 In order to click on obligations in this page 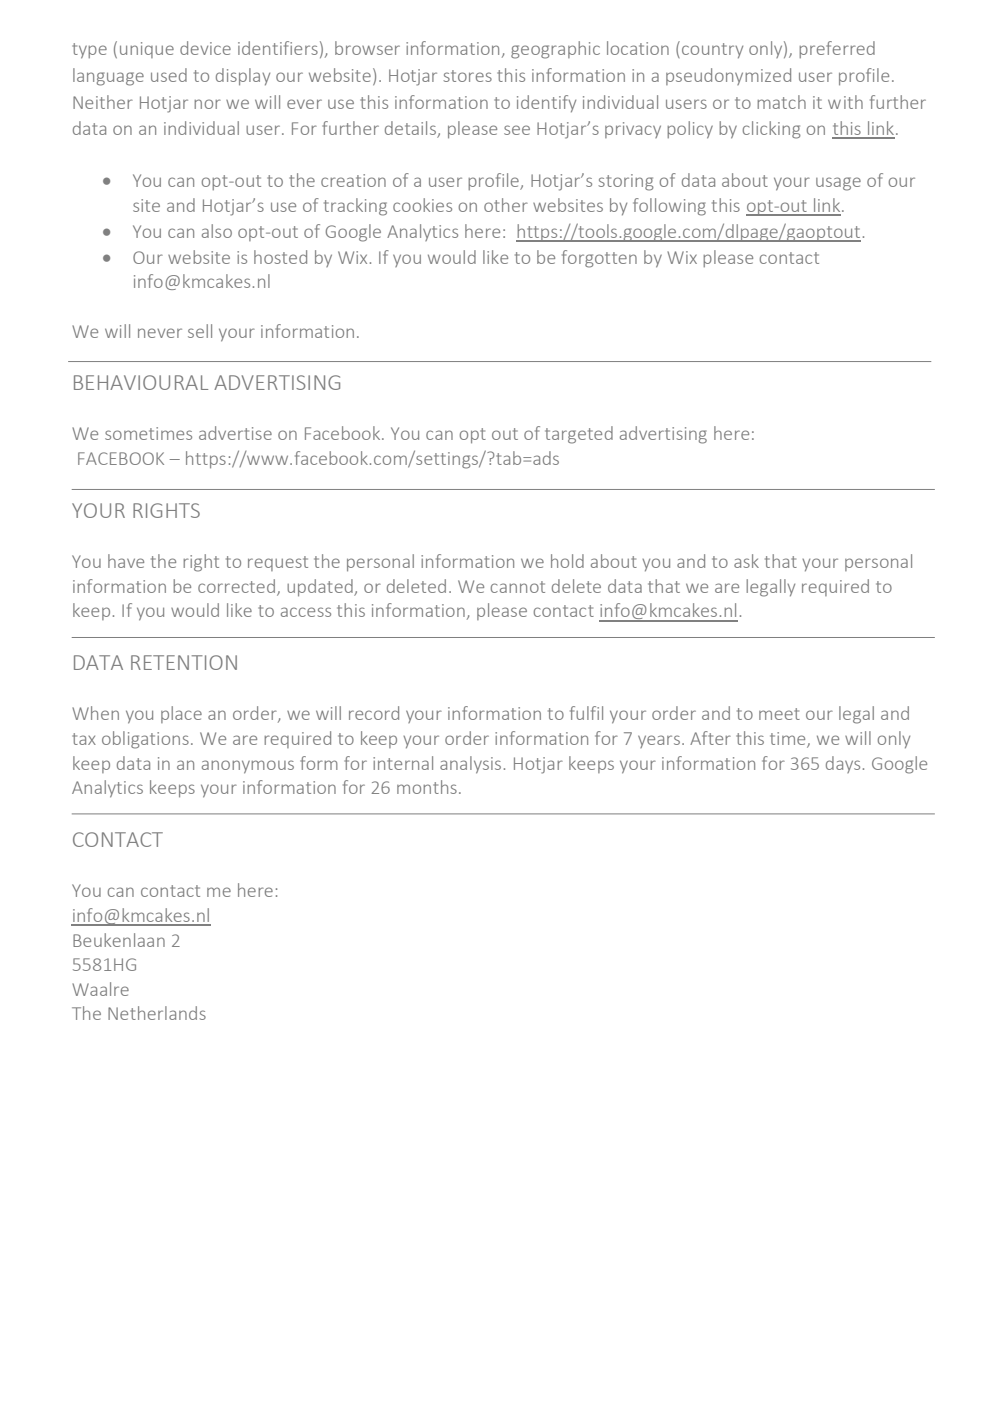, I will do `click(145, 740)`.
